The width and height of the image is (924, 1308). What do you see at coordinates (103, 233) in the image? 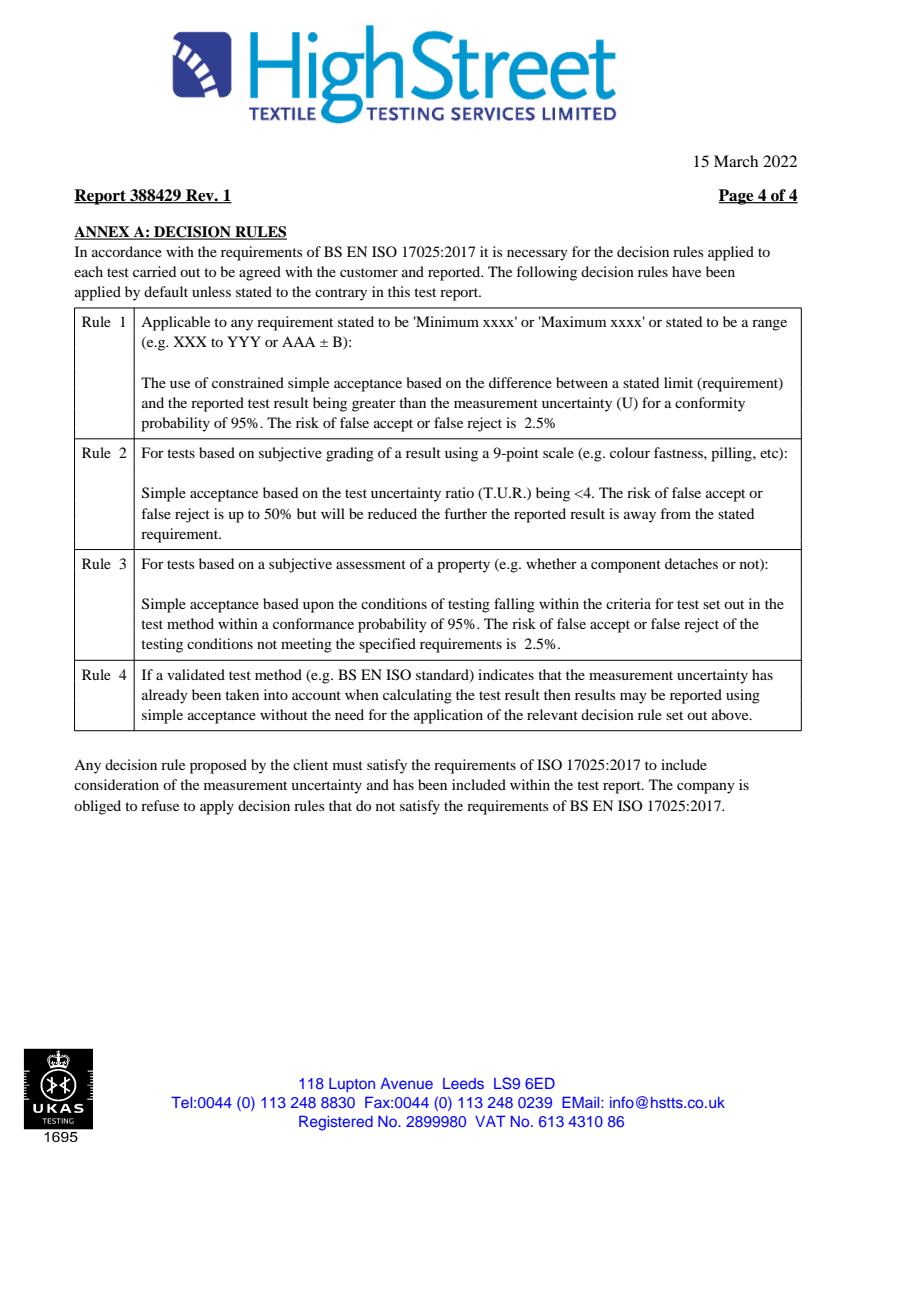
I see `ANNEX` at bounding box center [103, 233].
